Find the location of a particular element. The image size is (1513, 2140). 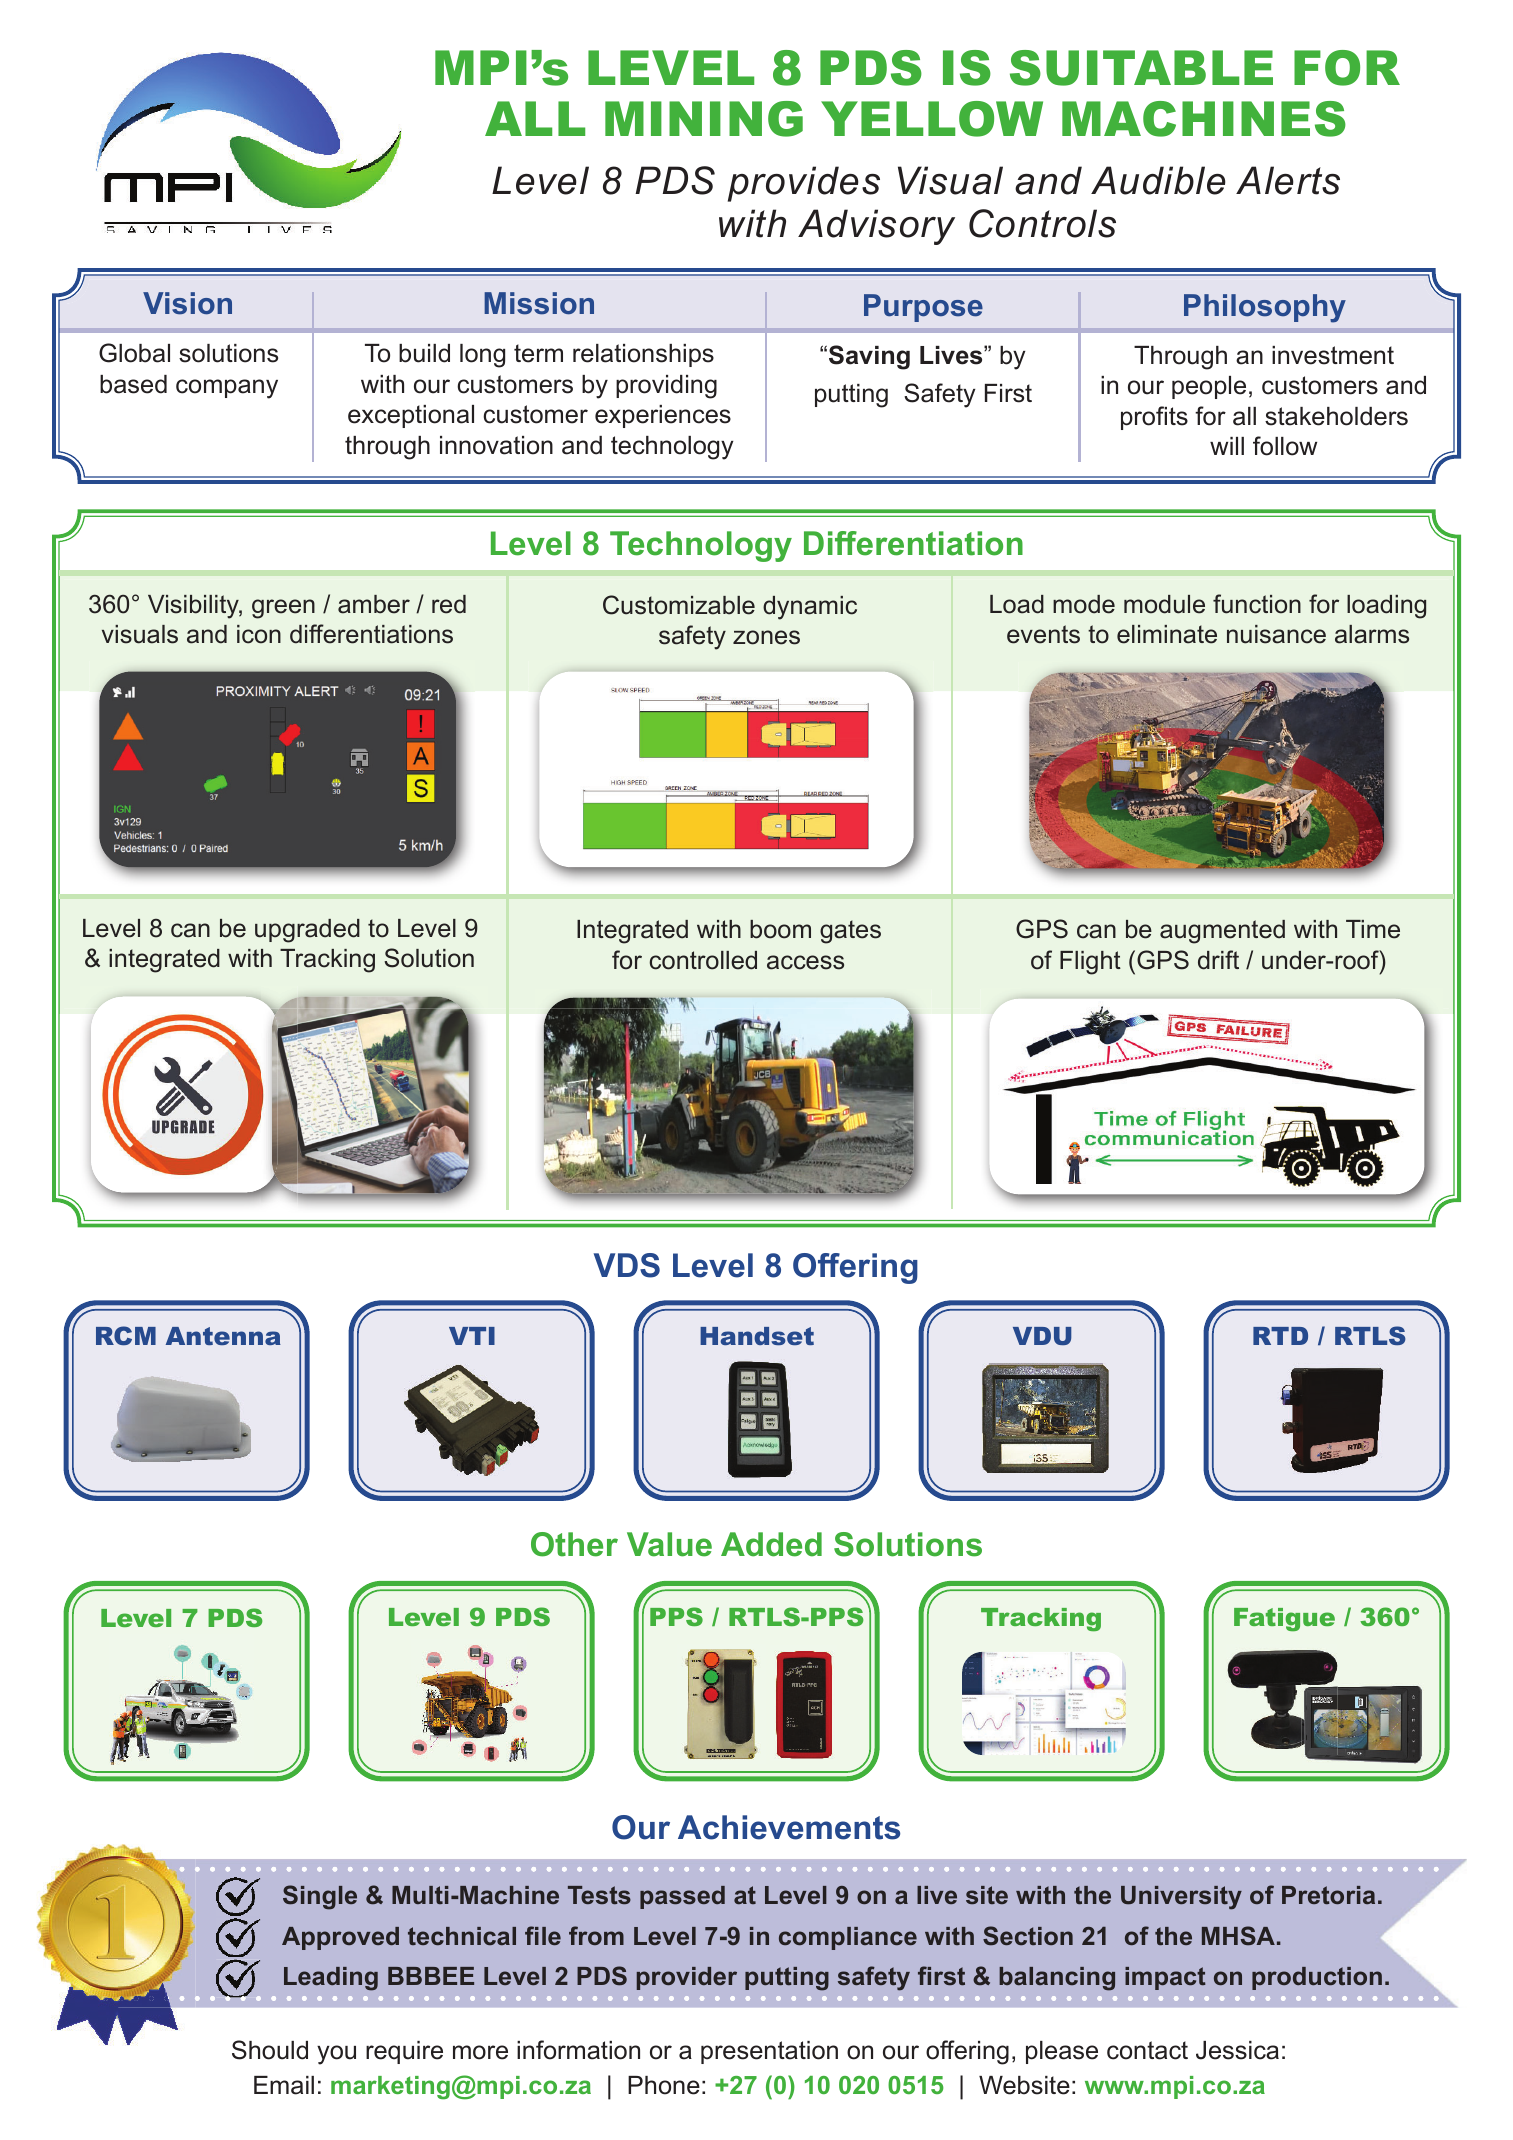

Jessica is located at coordinates (1237, 2050).
